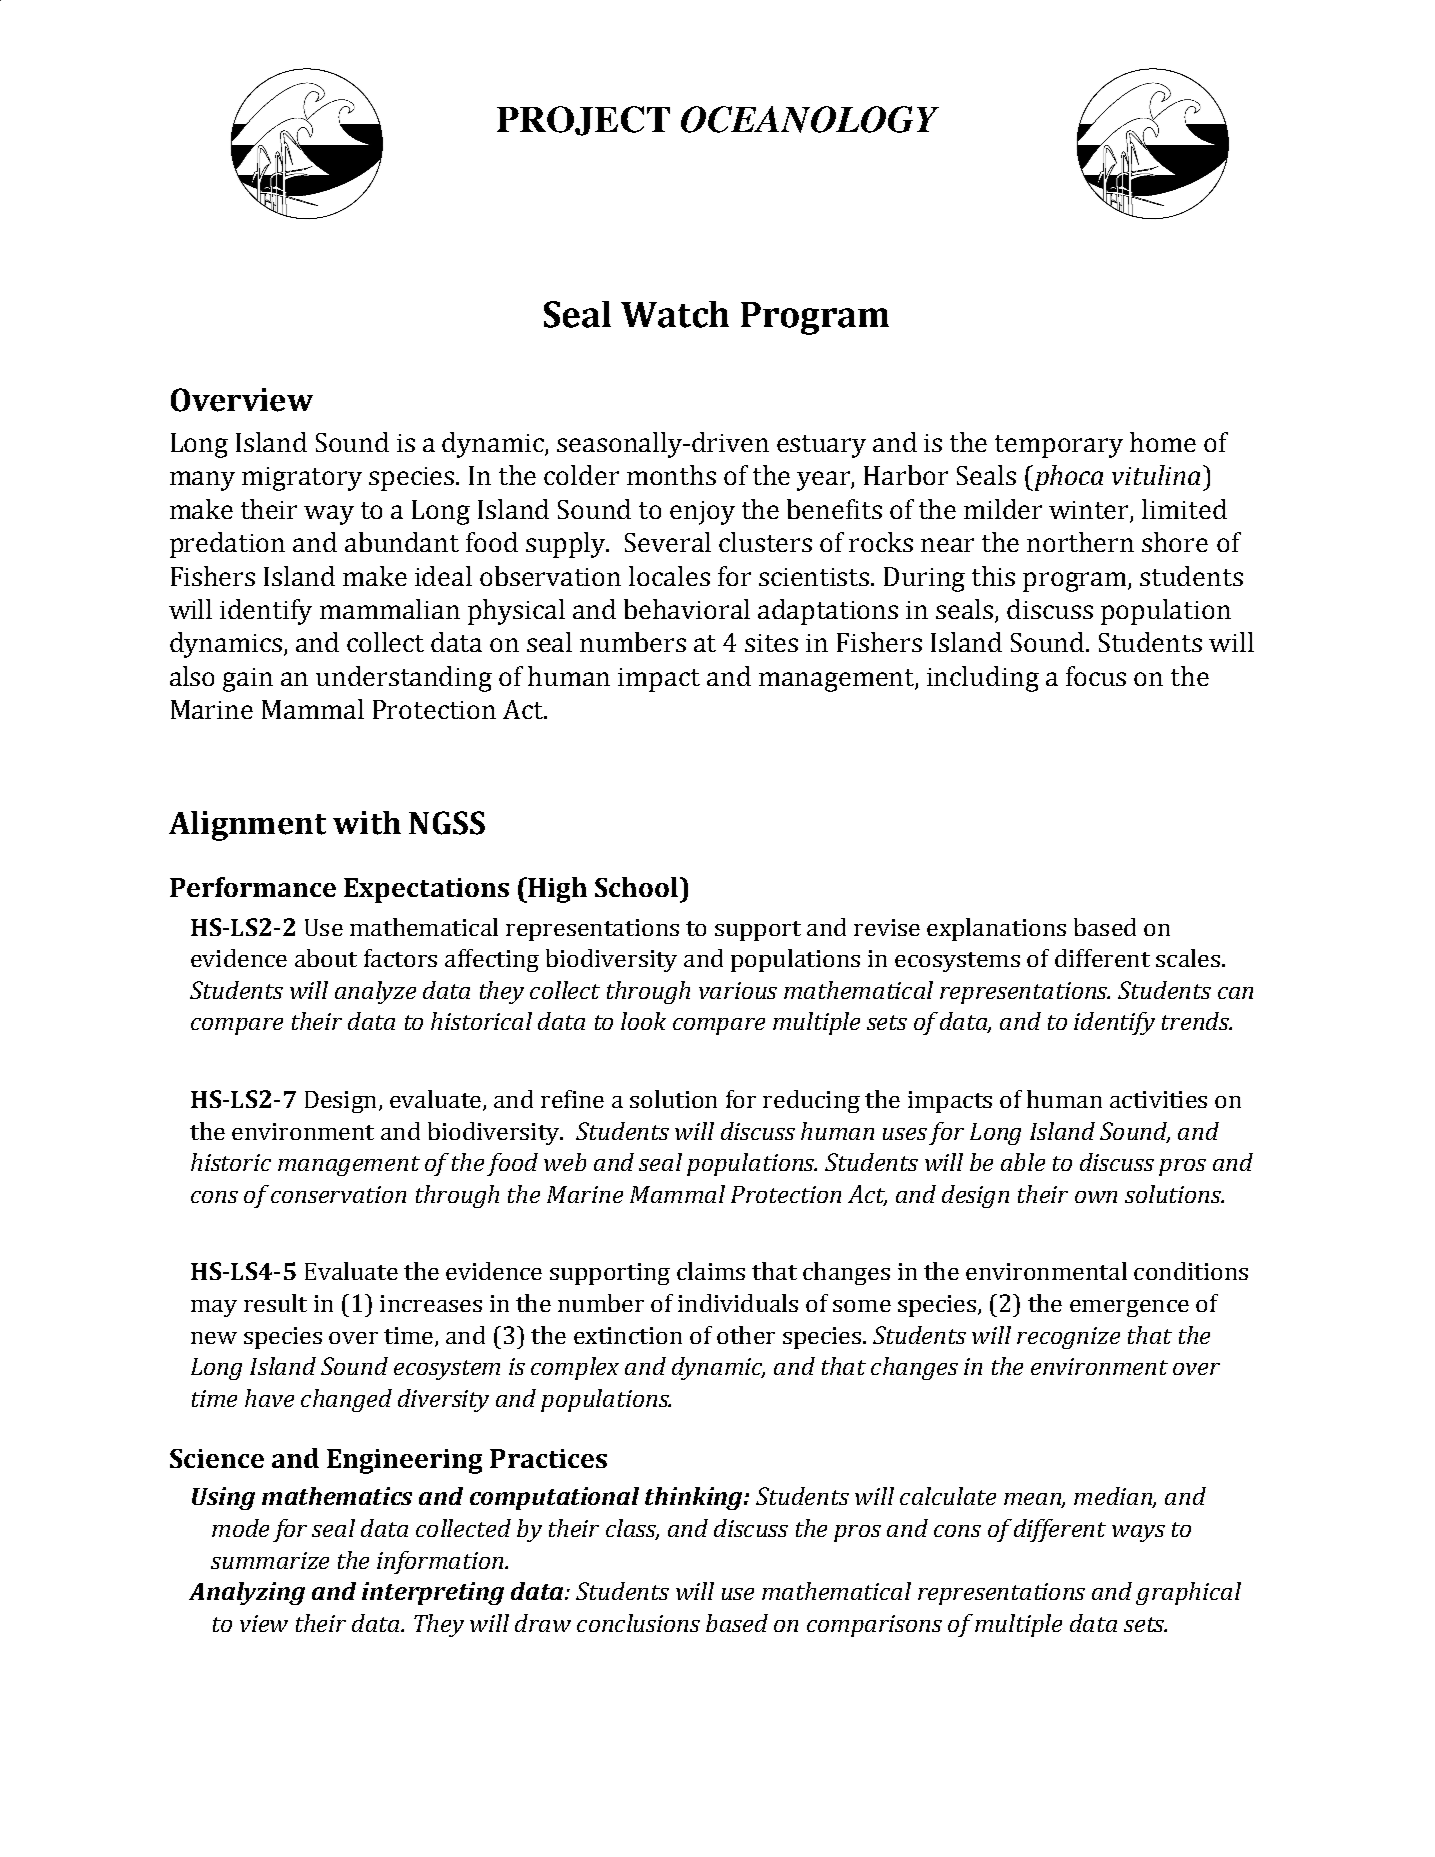  I want to click on claims, so click(711, 1271).
